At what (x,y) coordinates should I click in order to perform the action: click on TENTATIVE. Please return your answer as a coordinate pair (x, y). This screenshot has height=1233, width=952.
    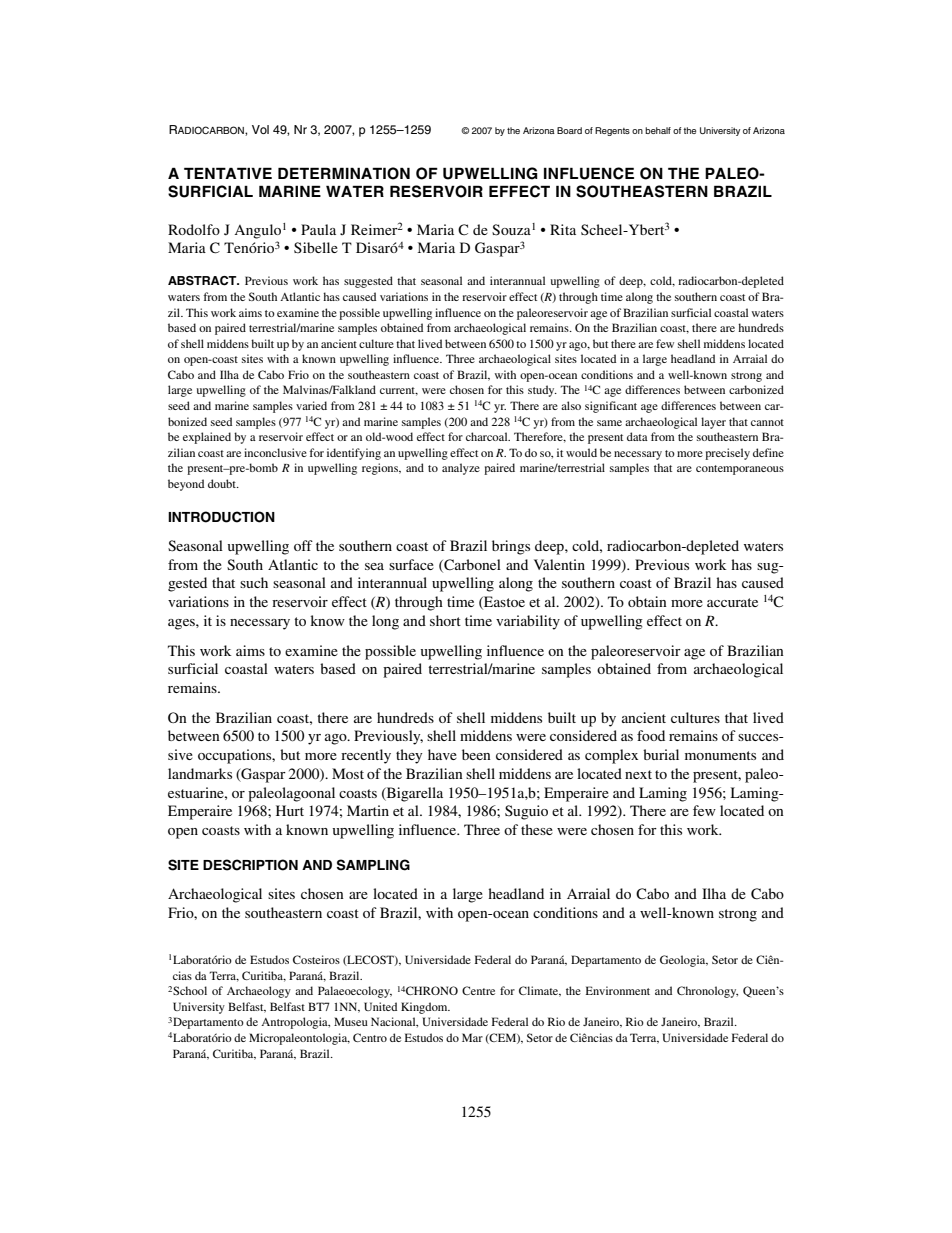
    Looking at the image, I should click on (228, 173).
